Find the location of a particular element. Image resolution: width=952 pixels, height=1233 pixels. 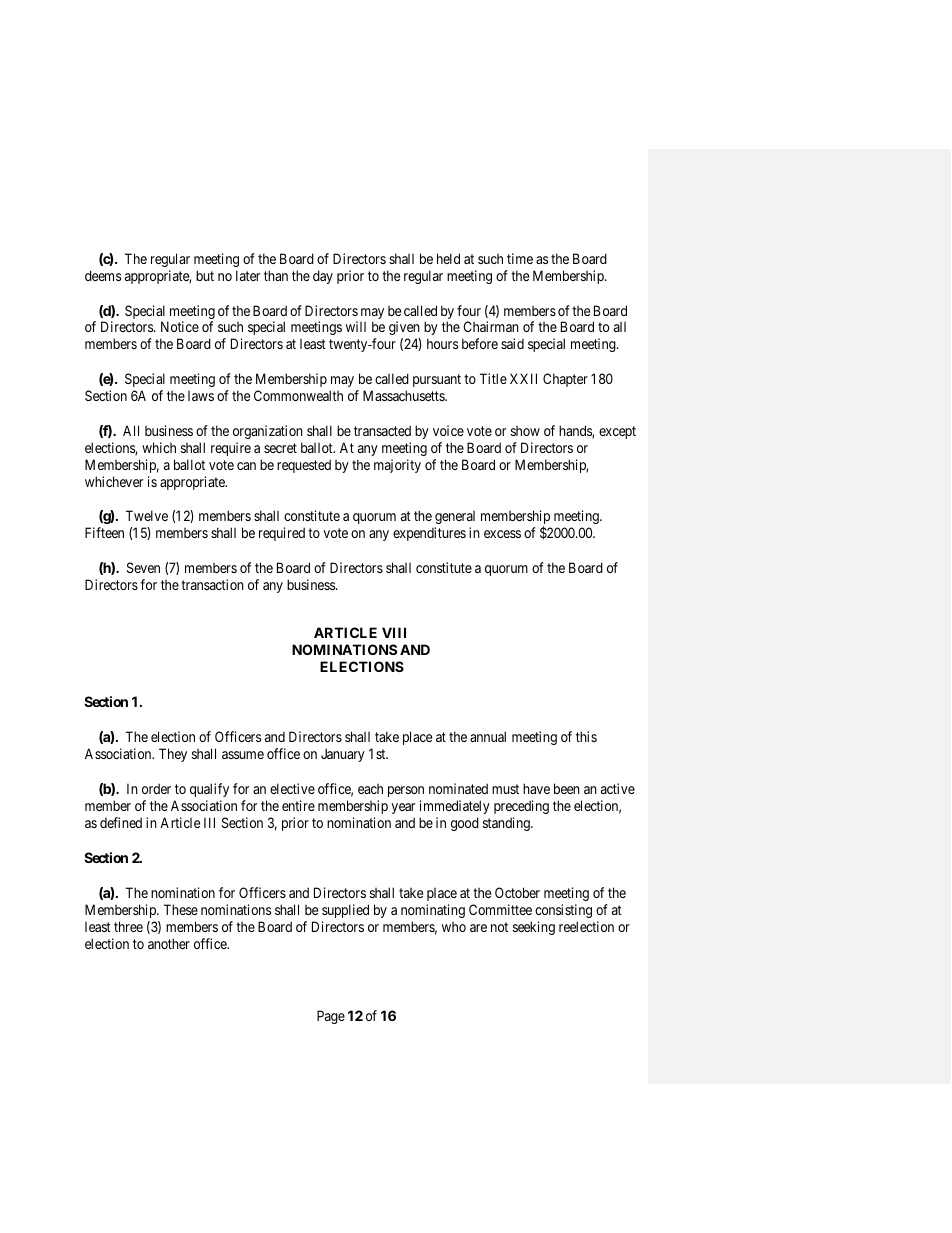

Twelve is located at coordinates (147, 515).
